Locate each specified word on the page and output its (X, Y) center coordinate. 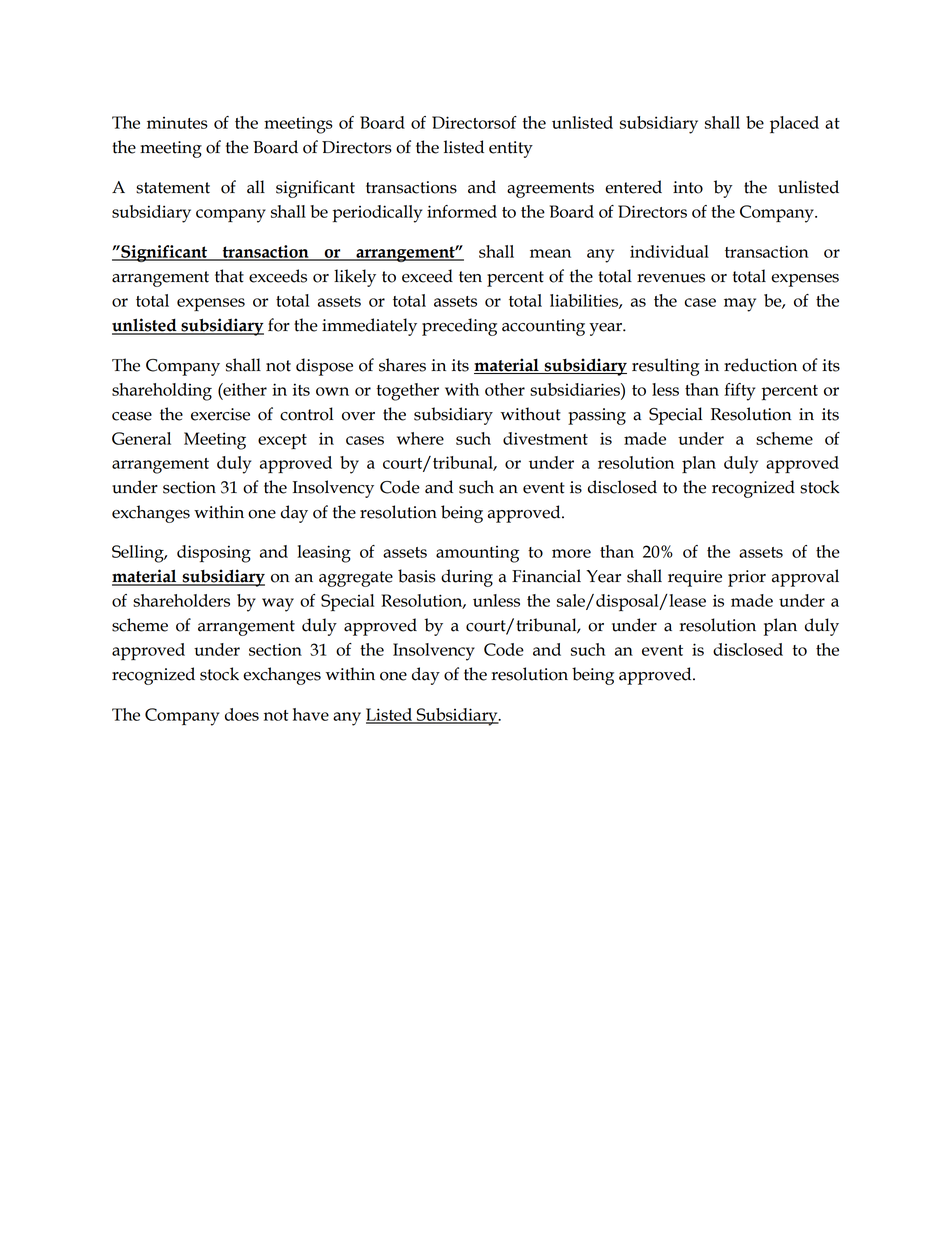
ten (470, 277)
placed (794, 124)
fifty (739, 392)
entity (511, 149)
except (282, 441)
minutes (177, 123)
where (420, 438)
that (229, 276)
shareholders (181, 600)
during (467, 578)
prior (747, 578)
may (740, 305)
